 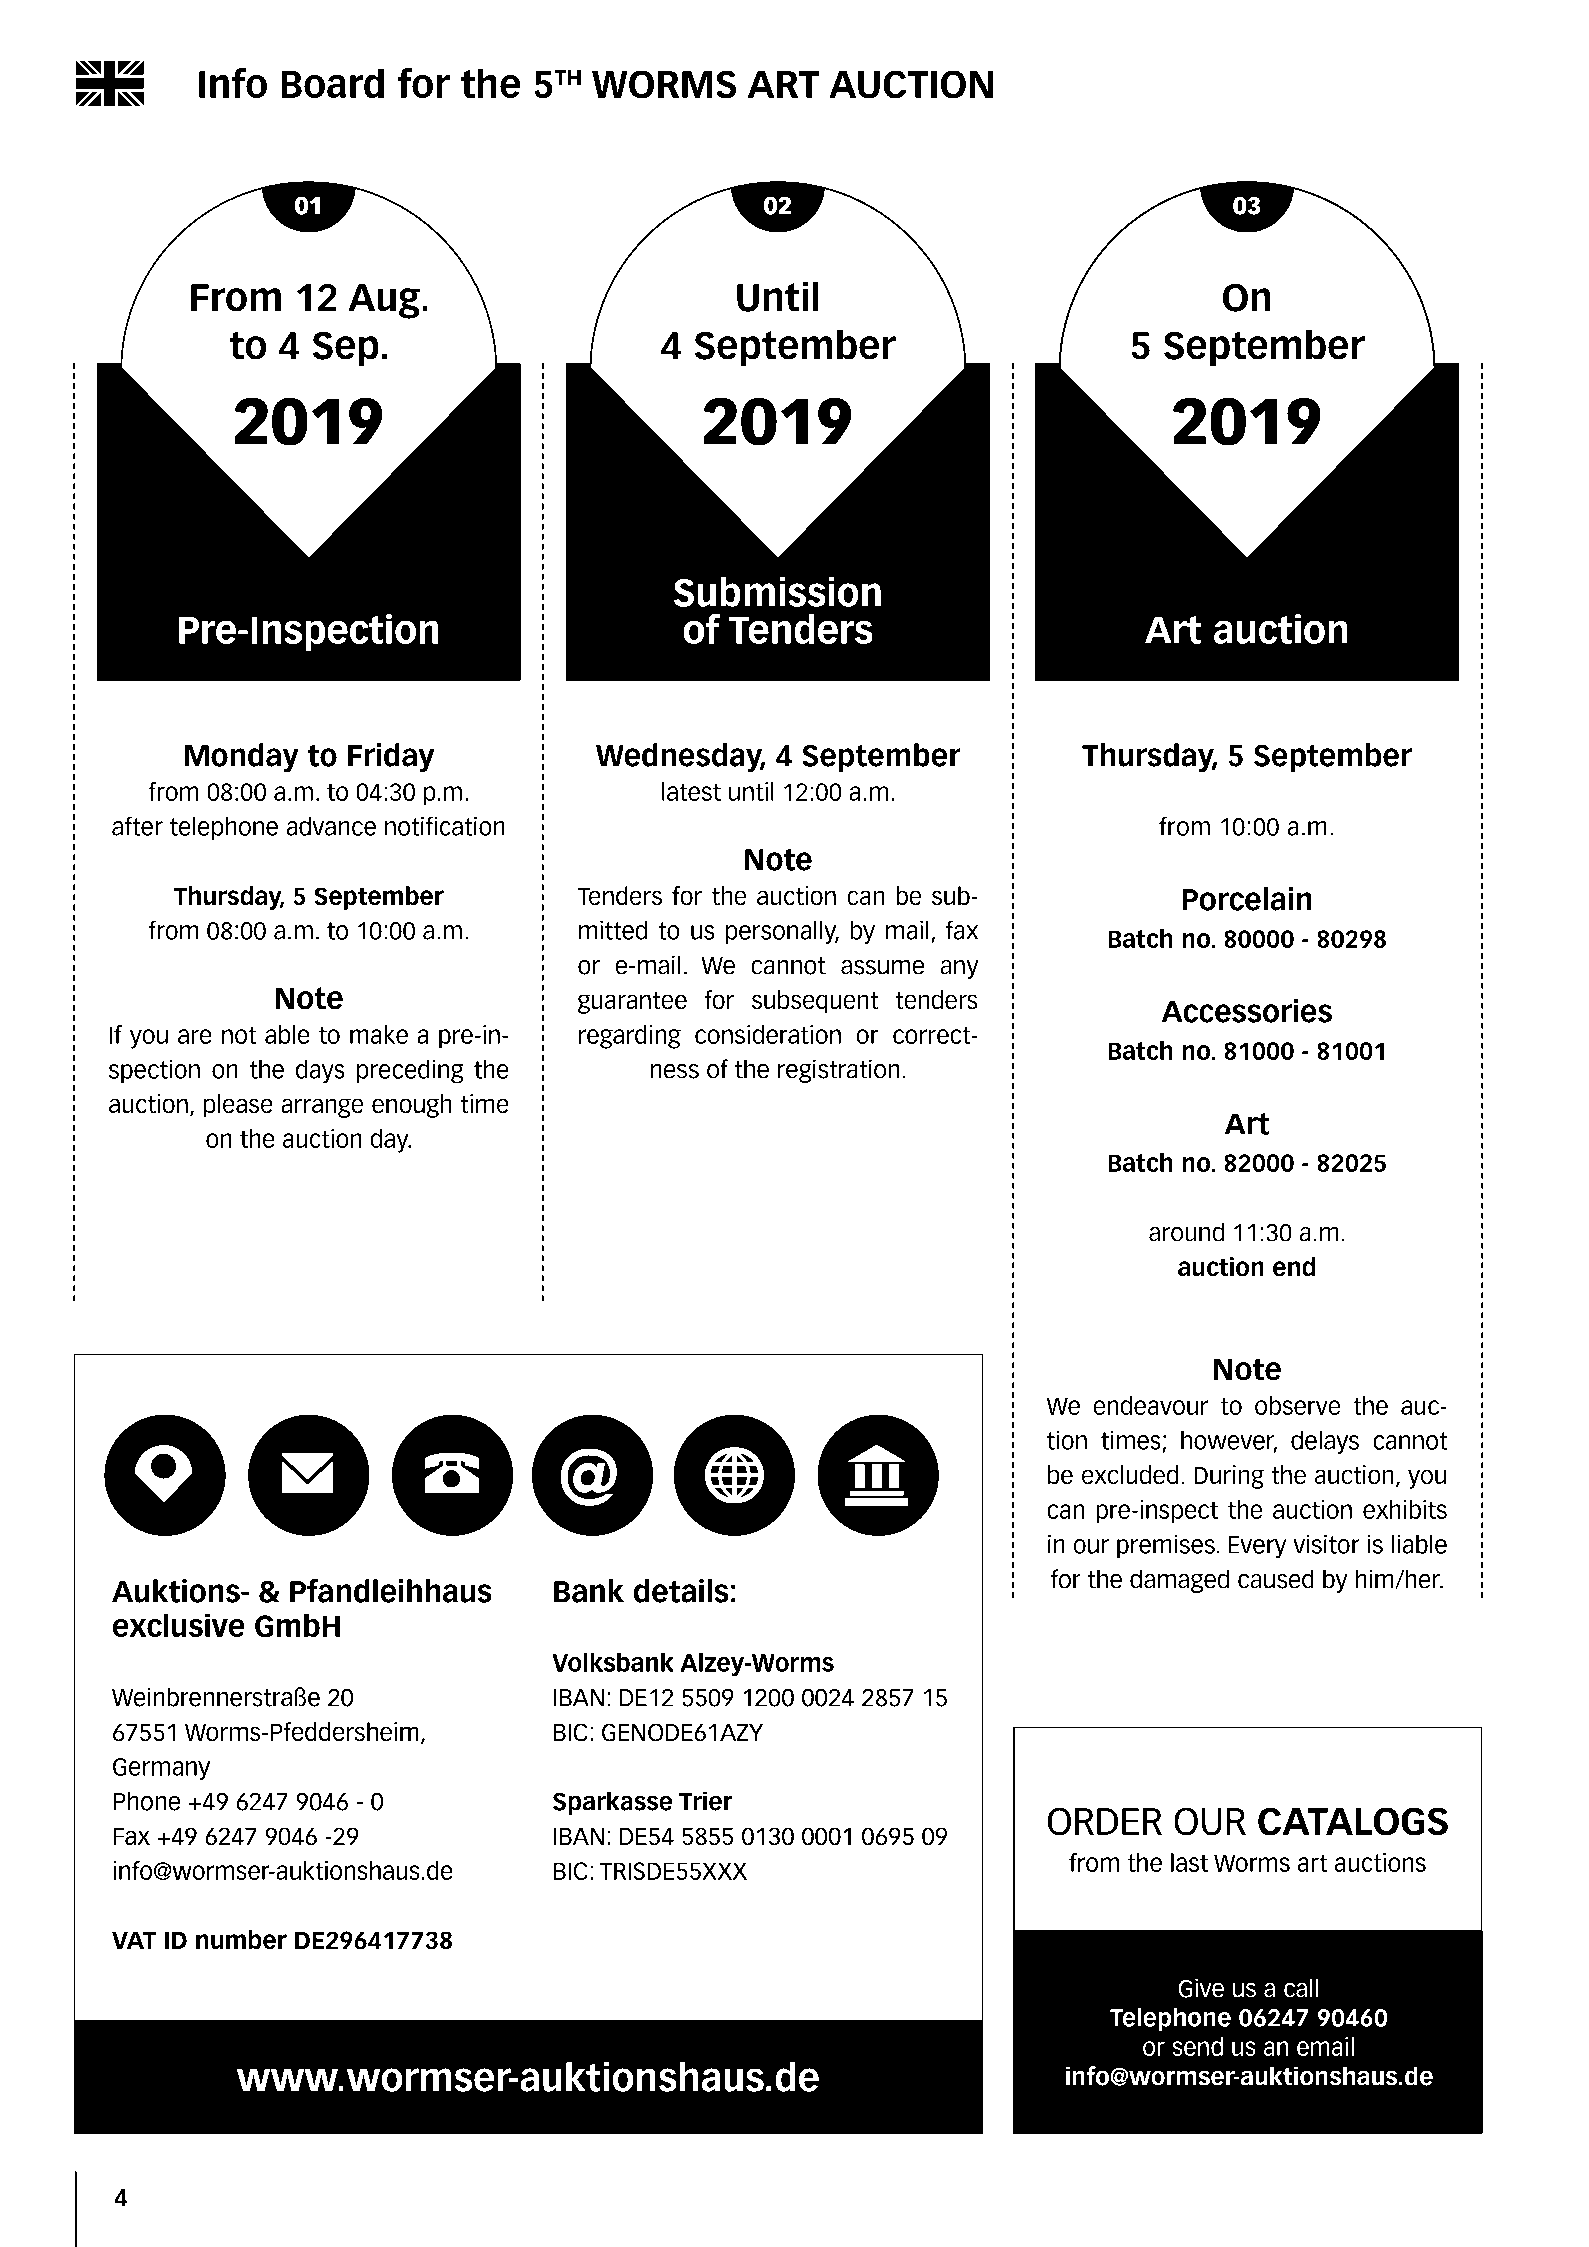 What do you see at coordinates (1247, 899) in the screenshot?
I see `Porcelain` at bounding box center [1247, 899].
